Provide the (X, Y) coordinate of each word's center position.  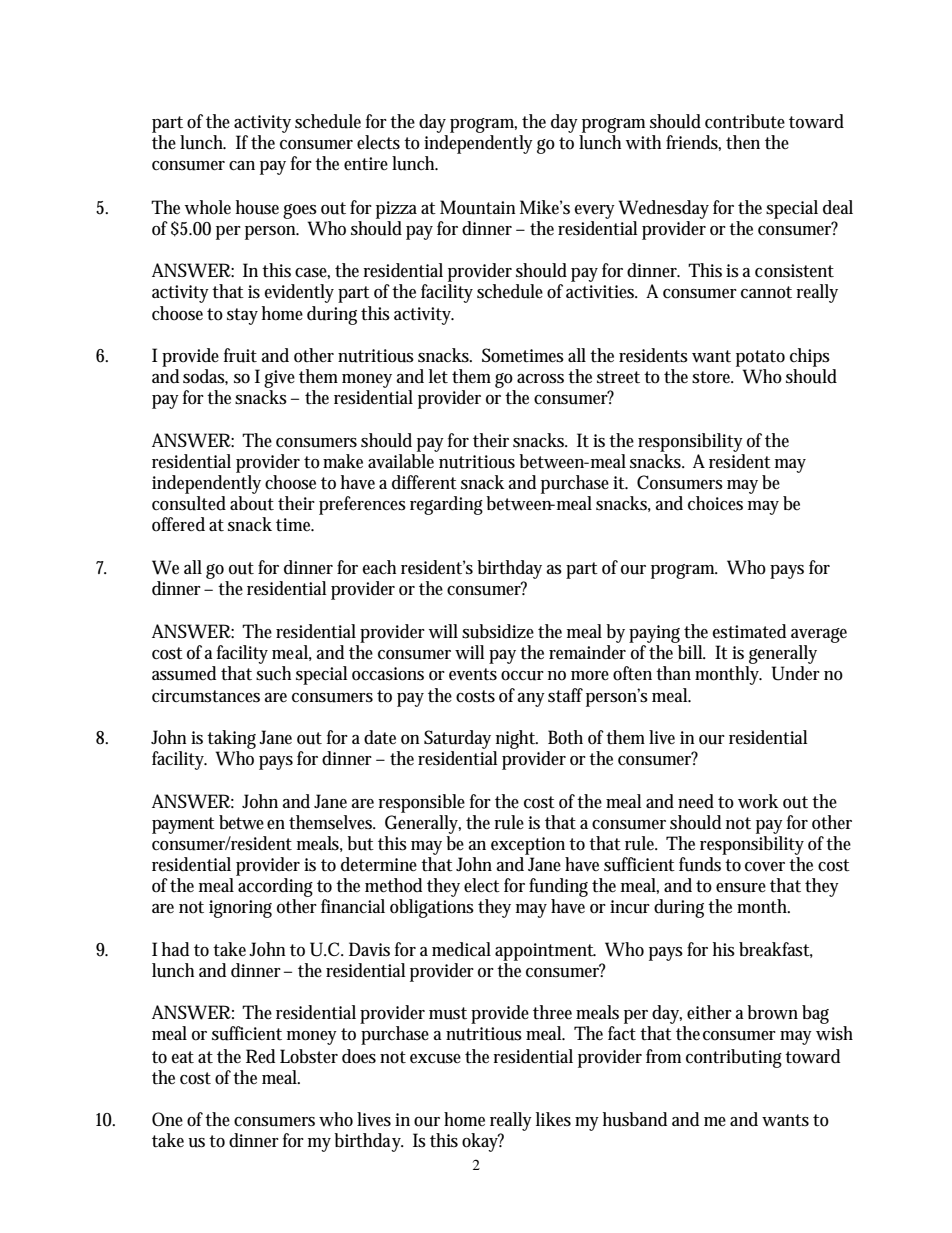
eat (182, 1057)
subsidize (498, 631)
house (257, 207)
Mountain (478, 207)
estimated (749, 631)
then (743, 142)
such (273, 672)
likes (553, 1119)
